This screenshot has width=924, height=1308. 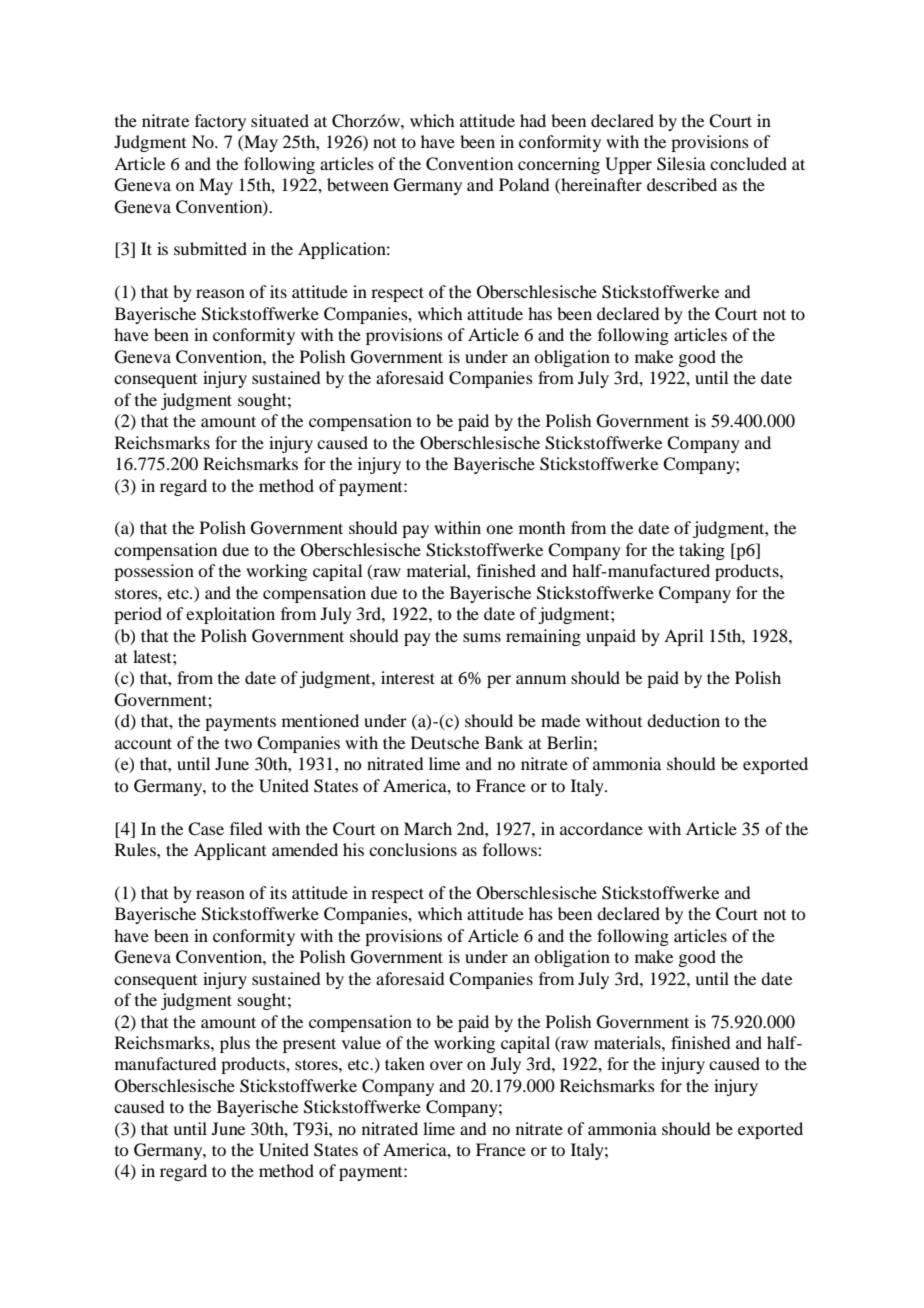 What do you see at coordinates (220, 122) in the screenshot?
I see `factory` at bounding box center [220, 122].
